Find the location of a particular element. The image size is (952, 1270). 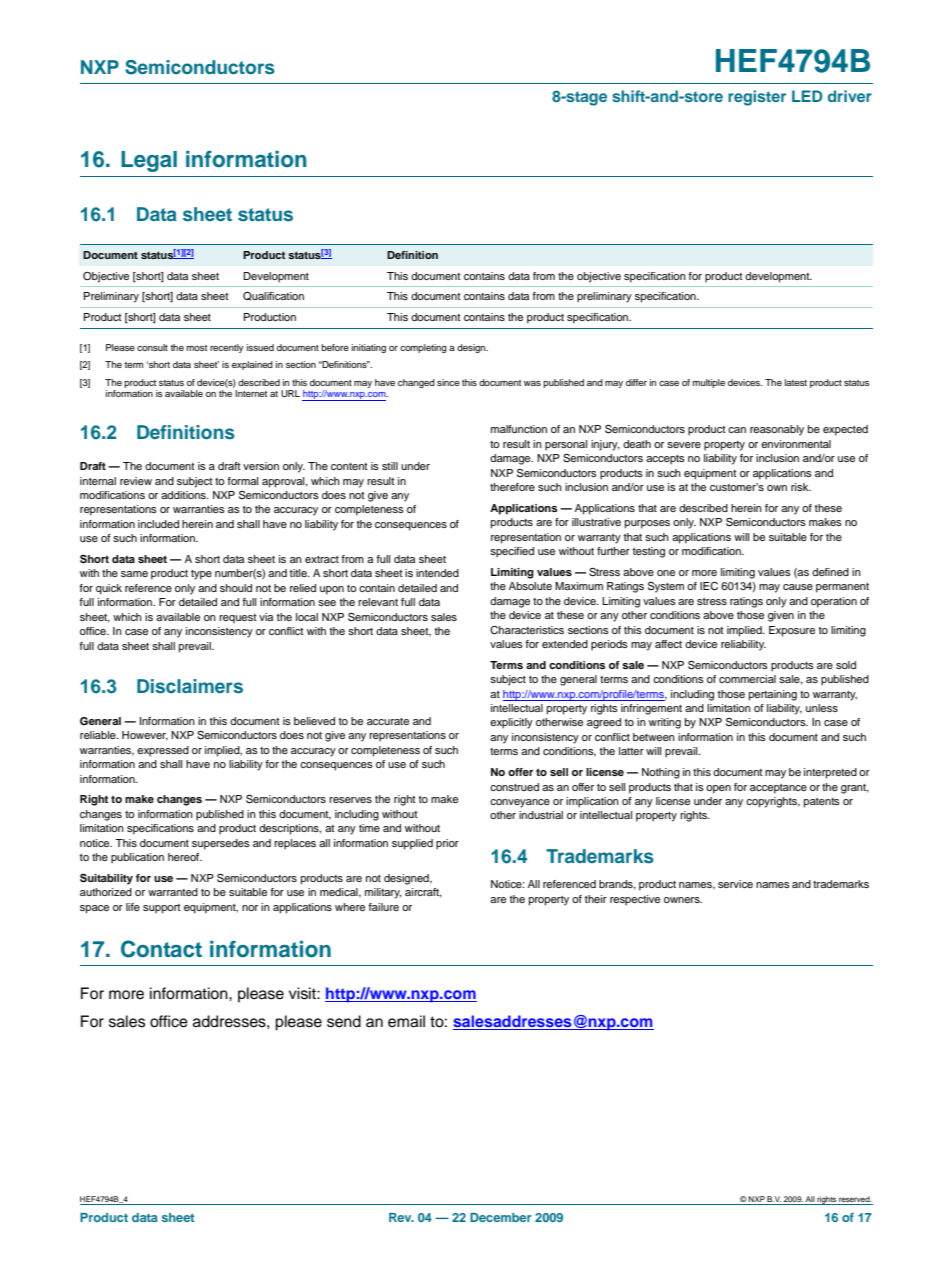

reserved is located at coordinates (855, 1199).
